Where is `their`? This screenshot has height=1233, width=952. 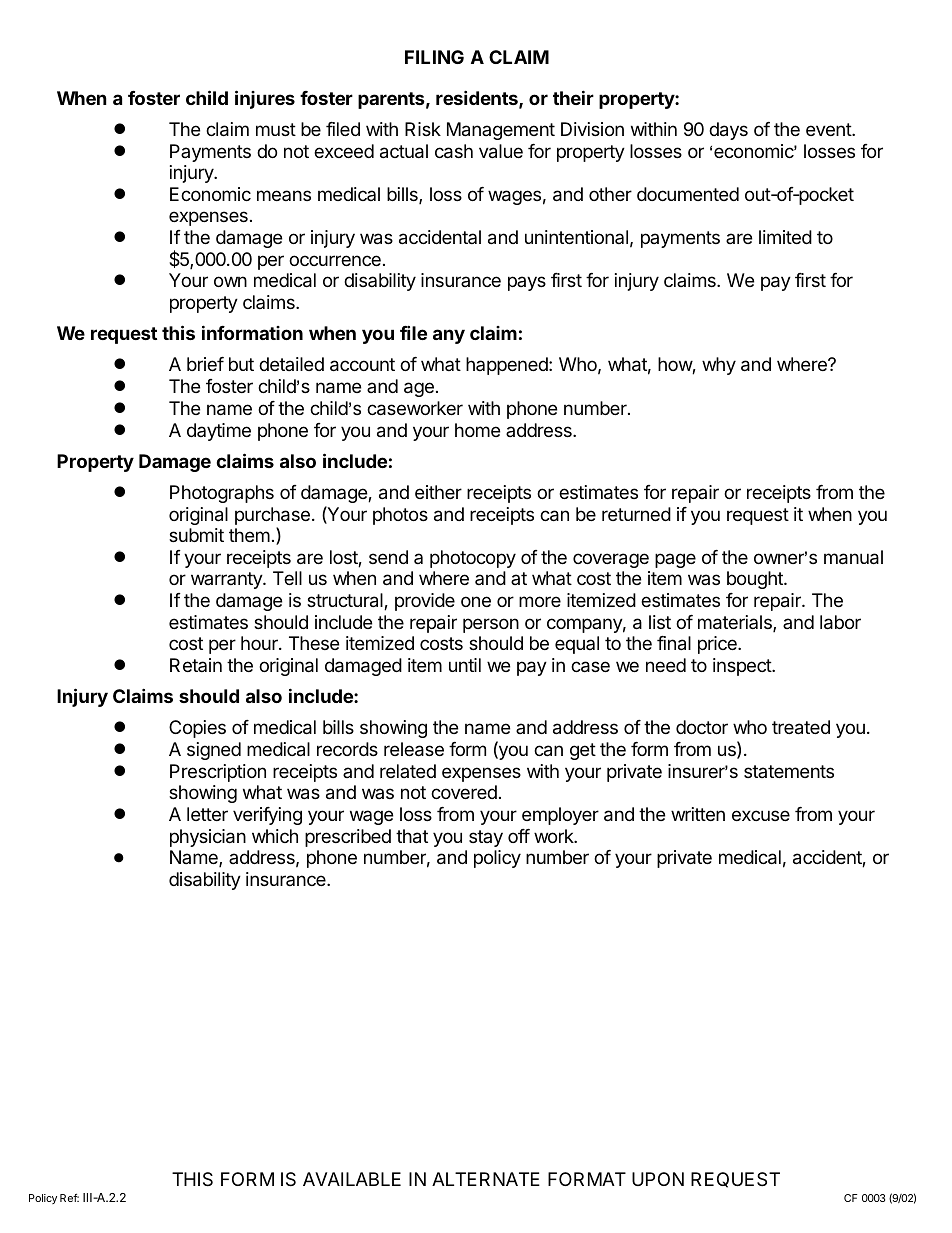
their is located at coordinates (573, 97).
